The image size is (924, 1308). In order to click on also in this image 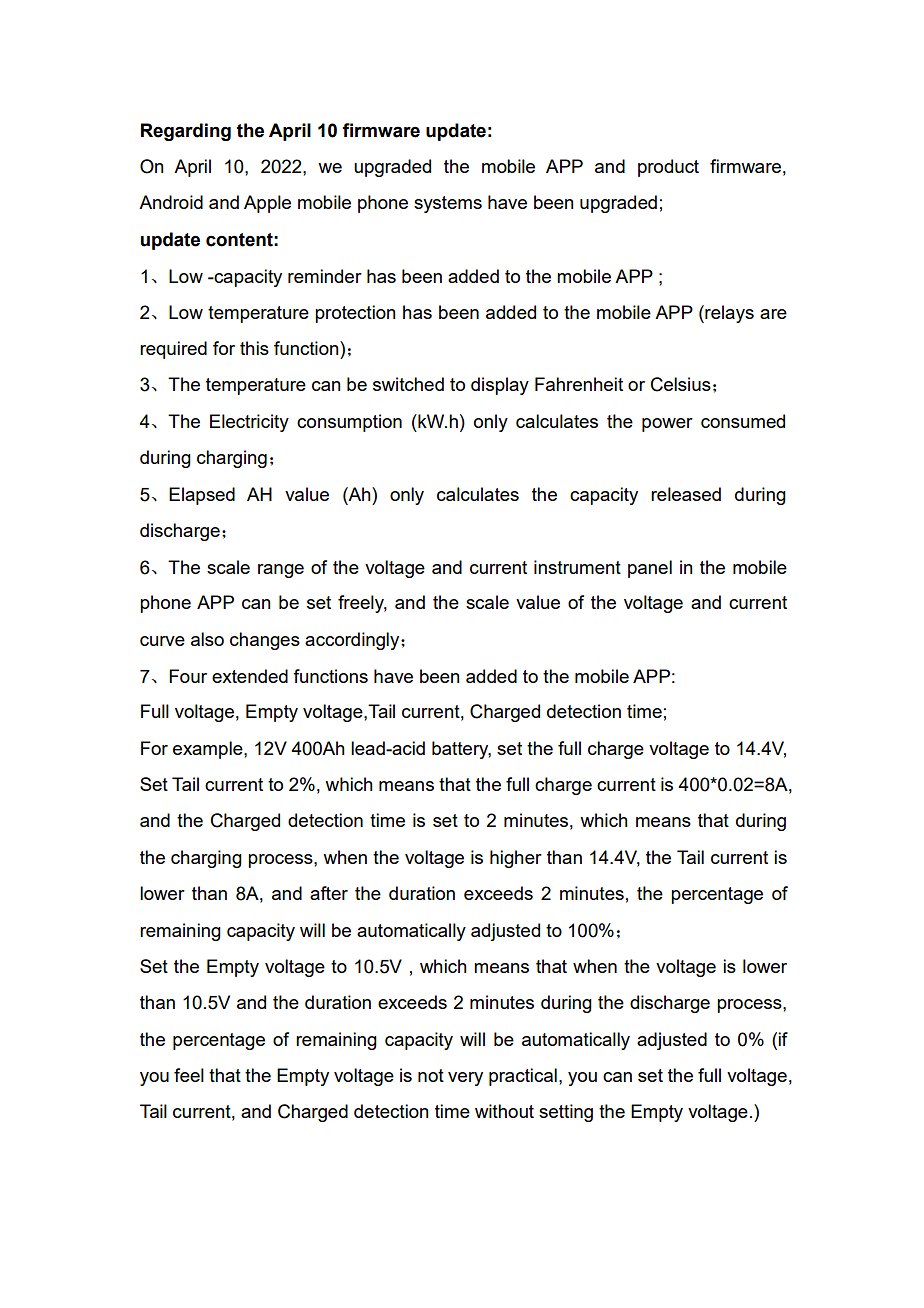, I will do `click(207, 639)`.
